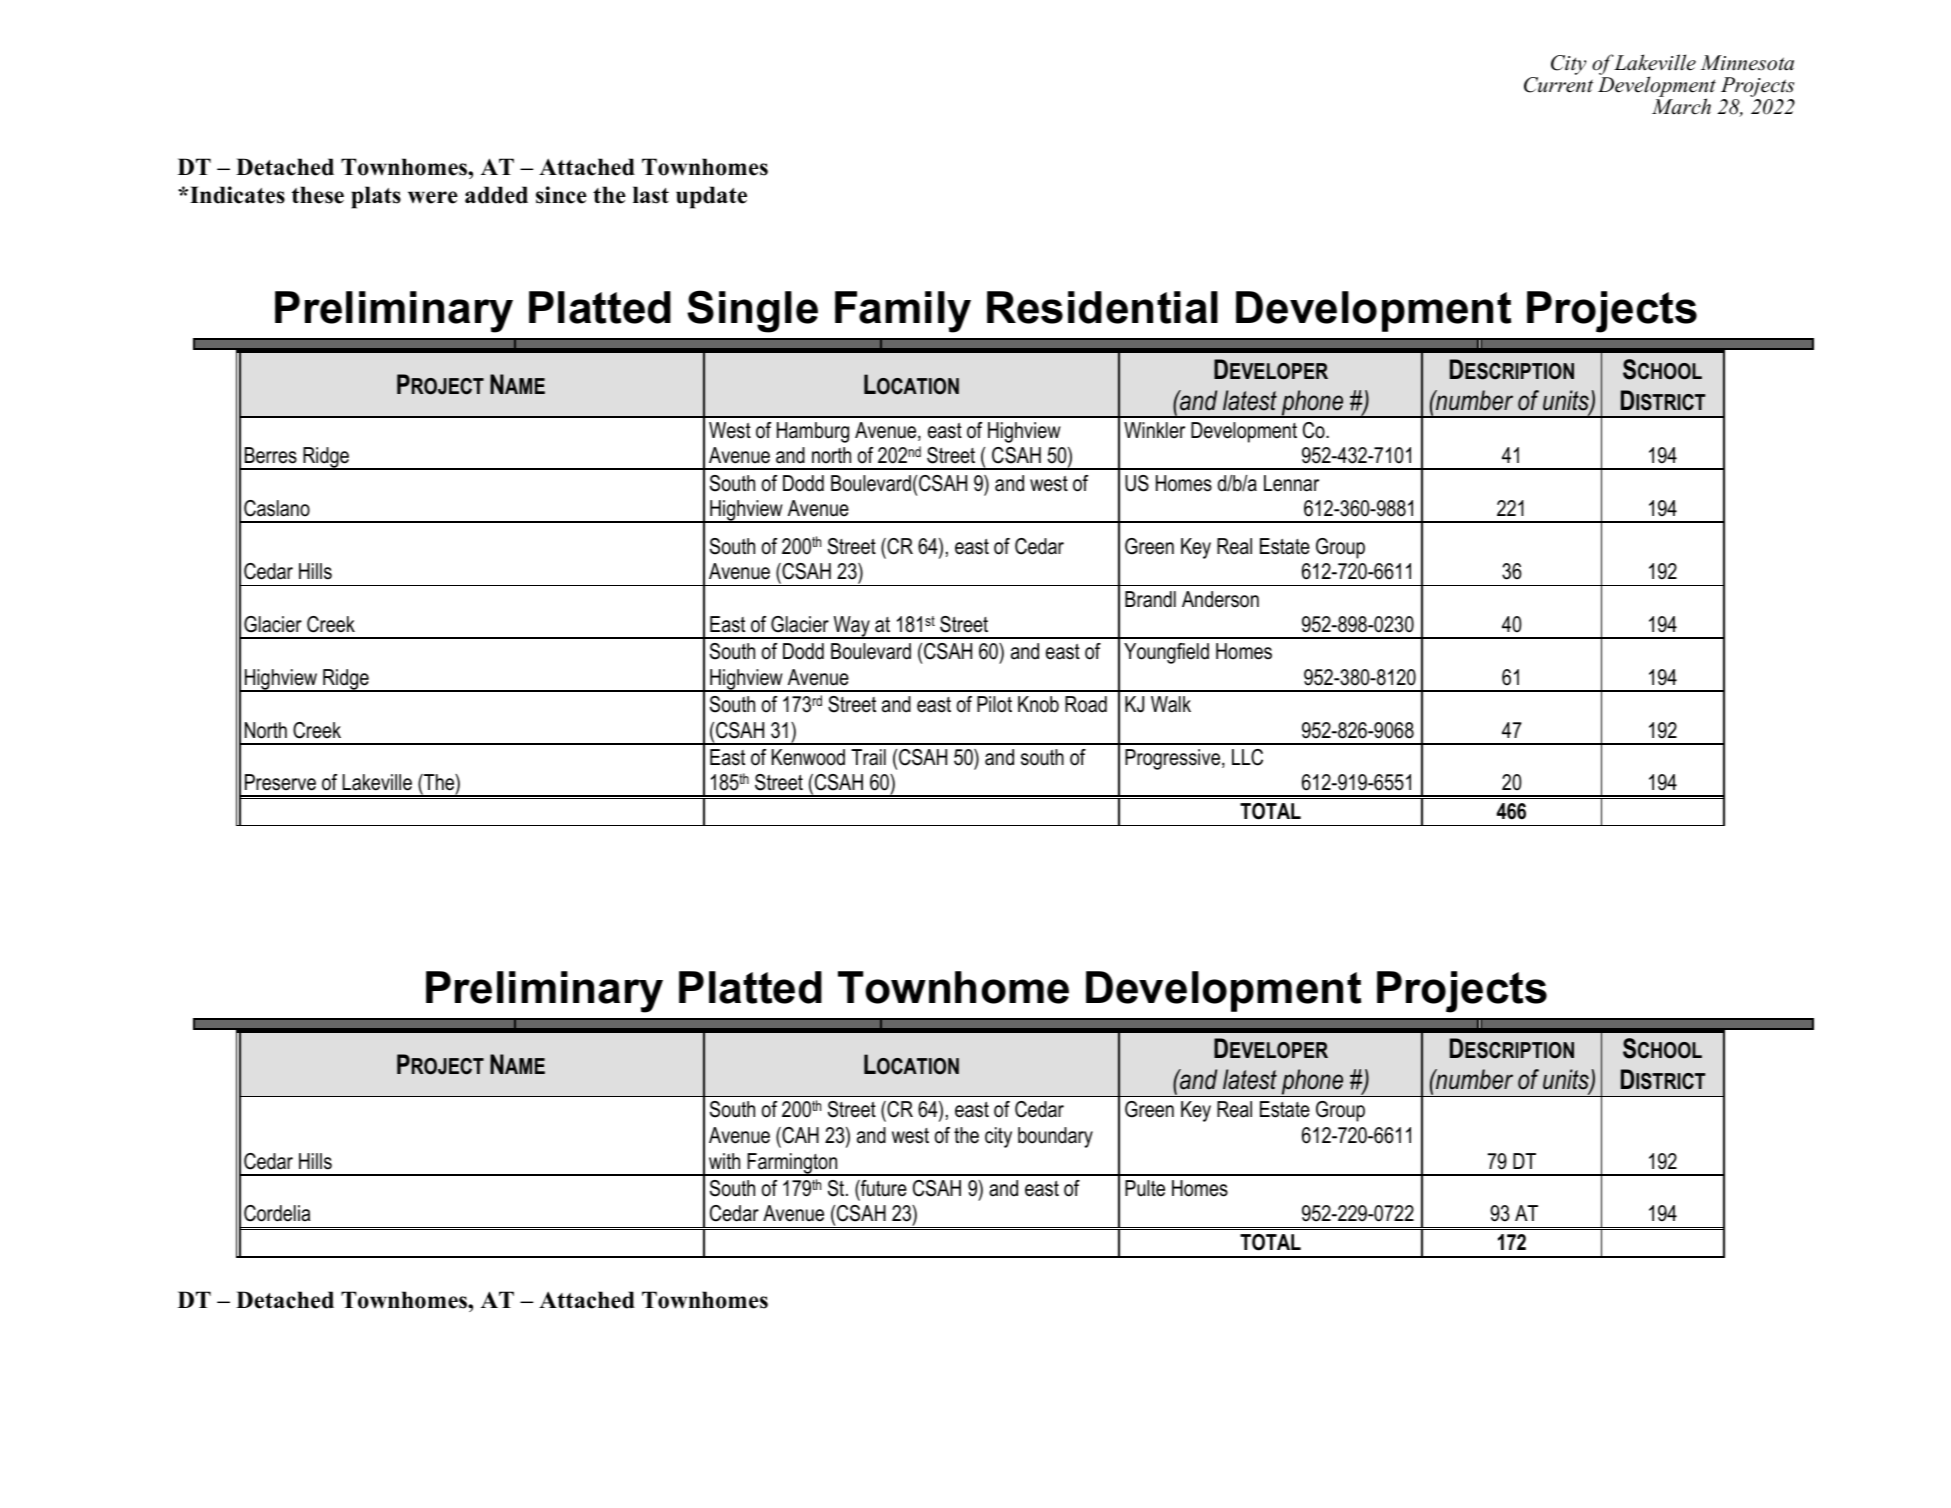  Describe the element at coordinates (433, 197) in the document. I see `were` at that location.
